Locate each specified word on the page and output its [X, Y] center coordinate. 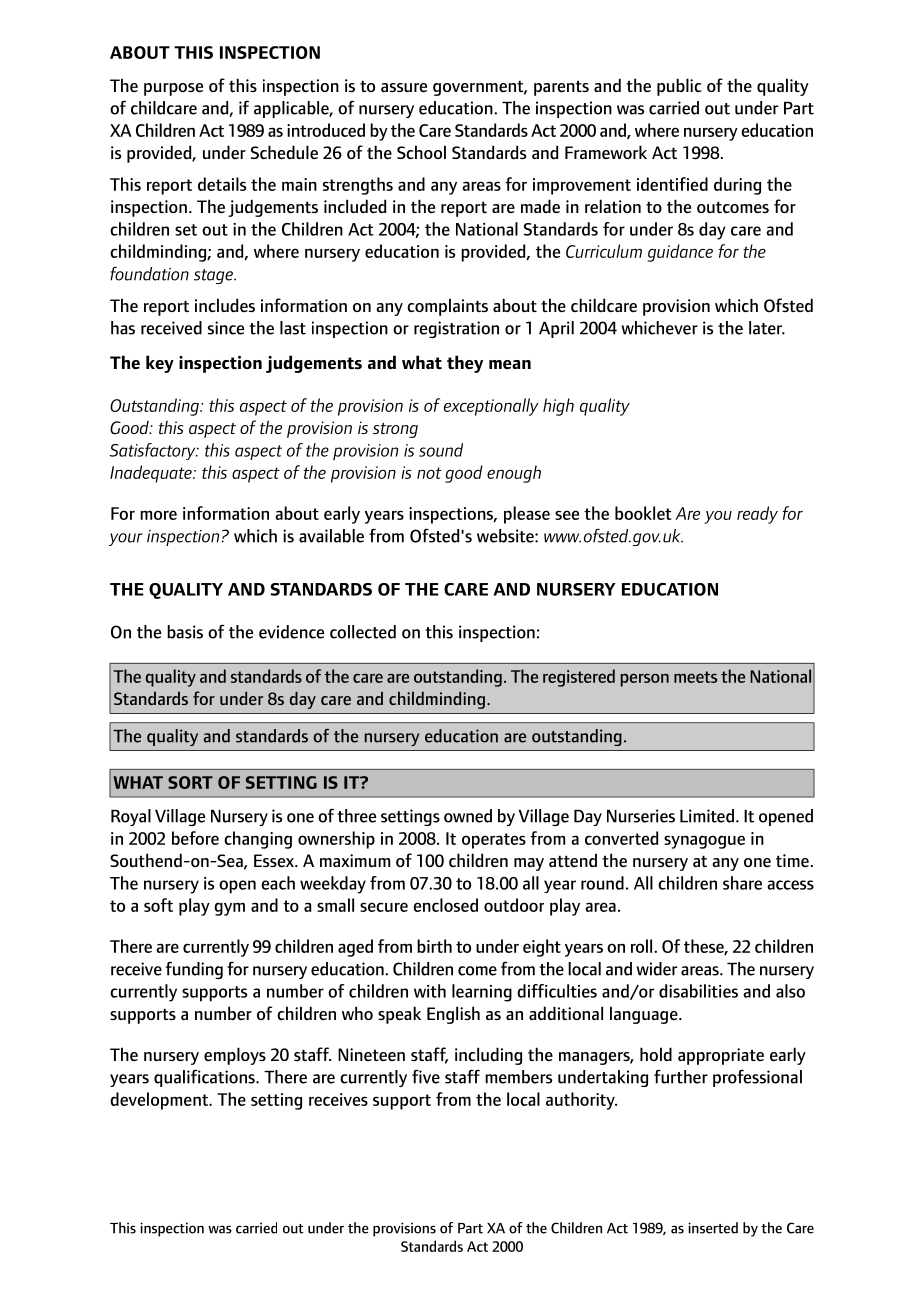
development [160, 1101]
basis [185, 632]
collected [363, 632]
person [645, 680]
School [421, 152]
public [679, 87]
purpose [173, 89]
